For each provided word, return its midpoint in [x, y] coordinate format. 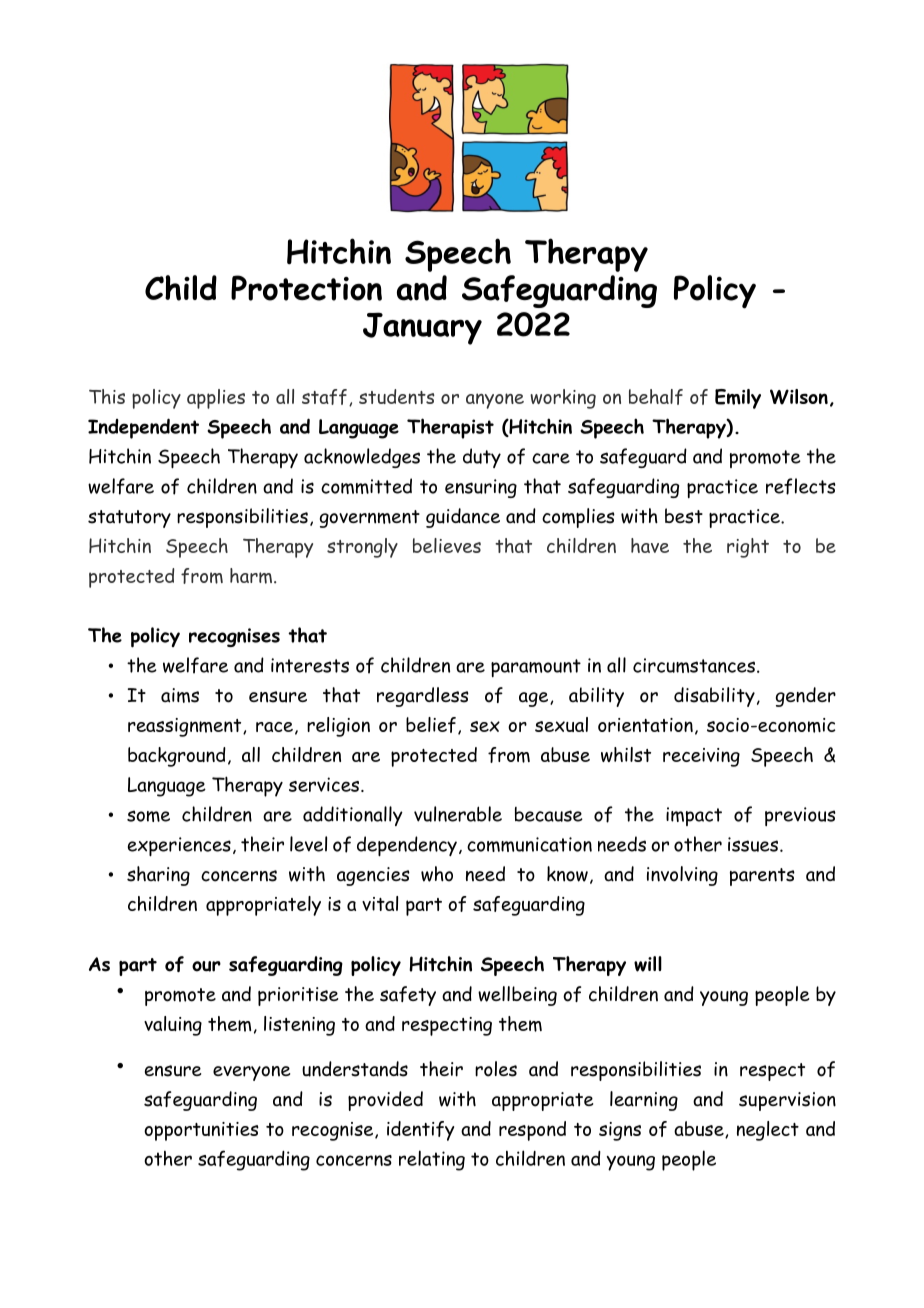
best [684, 516]
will [648, 964]
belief [431, 725]
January [422, 328]
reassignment [186, 727]
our [206, 966]
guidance [463, 518]
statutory [129, 519]
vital [380, 903]
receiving [701, 757]
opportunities [201, 1131]
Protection [306, 288]
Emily [738, 399]
